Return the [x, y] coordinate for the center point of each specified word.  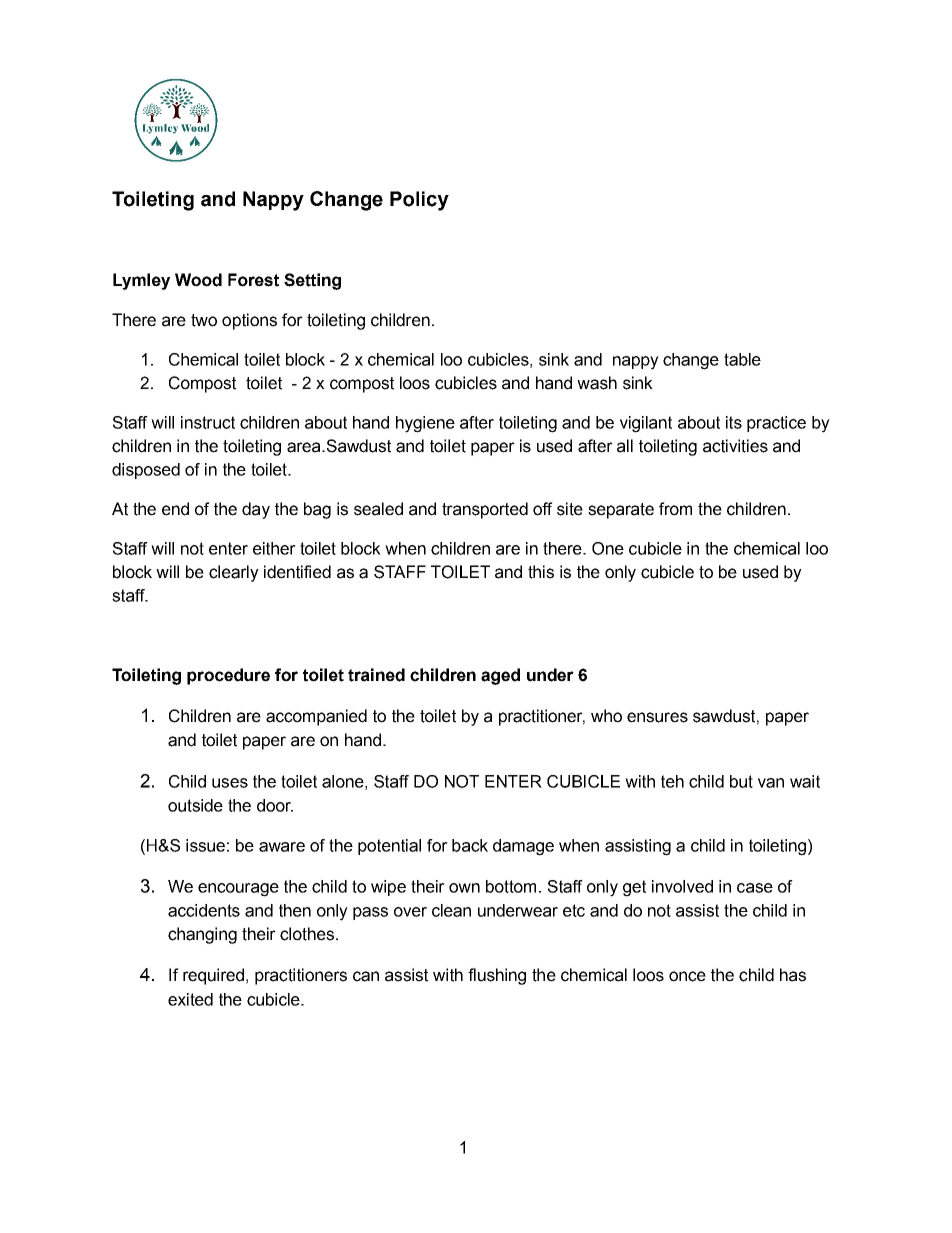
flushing [497, 976]
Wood [198, 280]
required [213, 976]
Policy [419, 201]
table [742, 359]
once [687, 976]
